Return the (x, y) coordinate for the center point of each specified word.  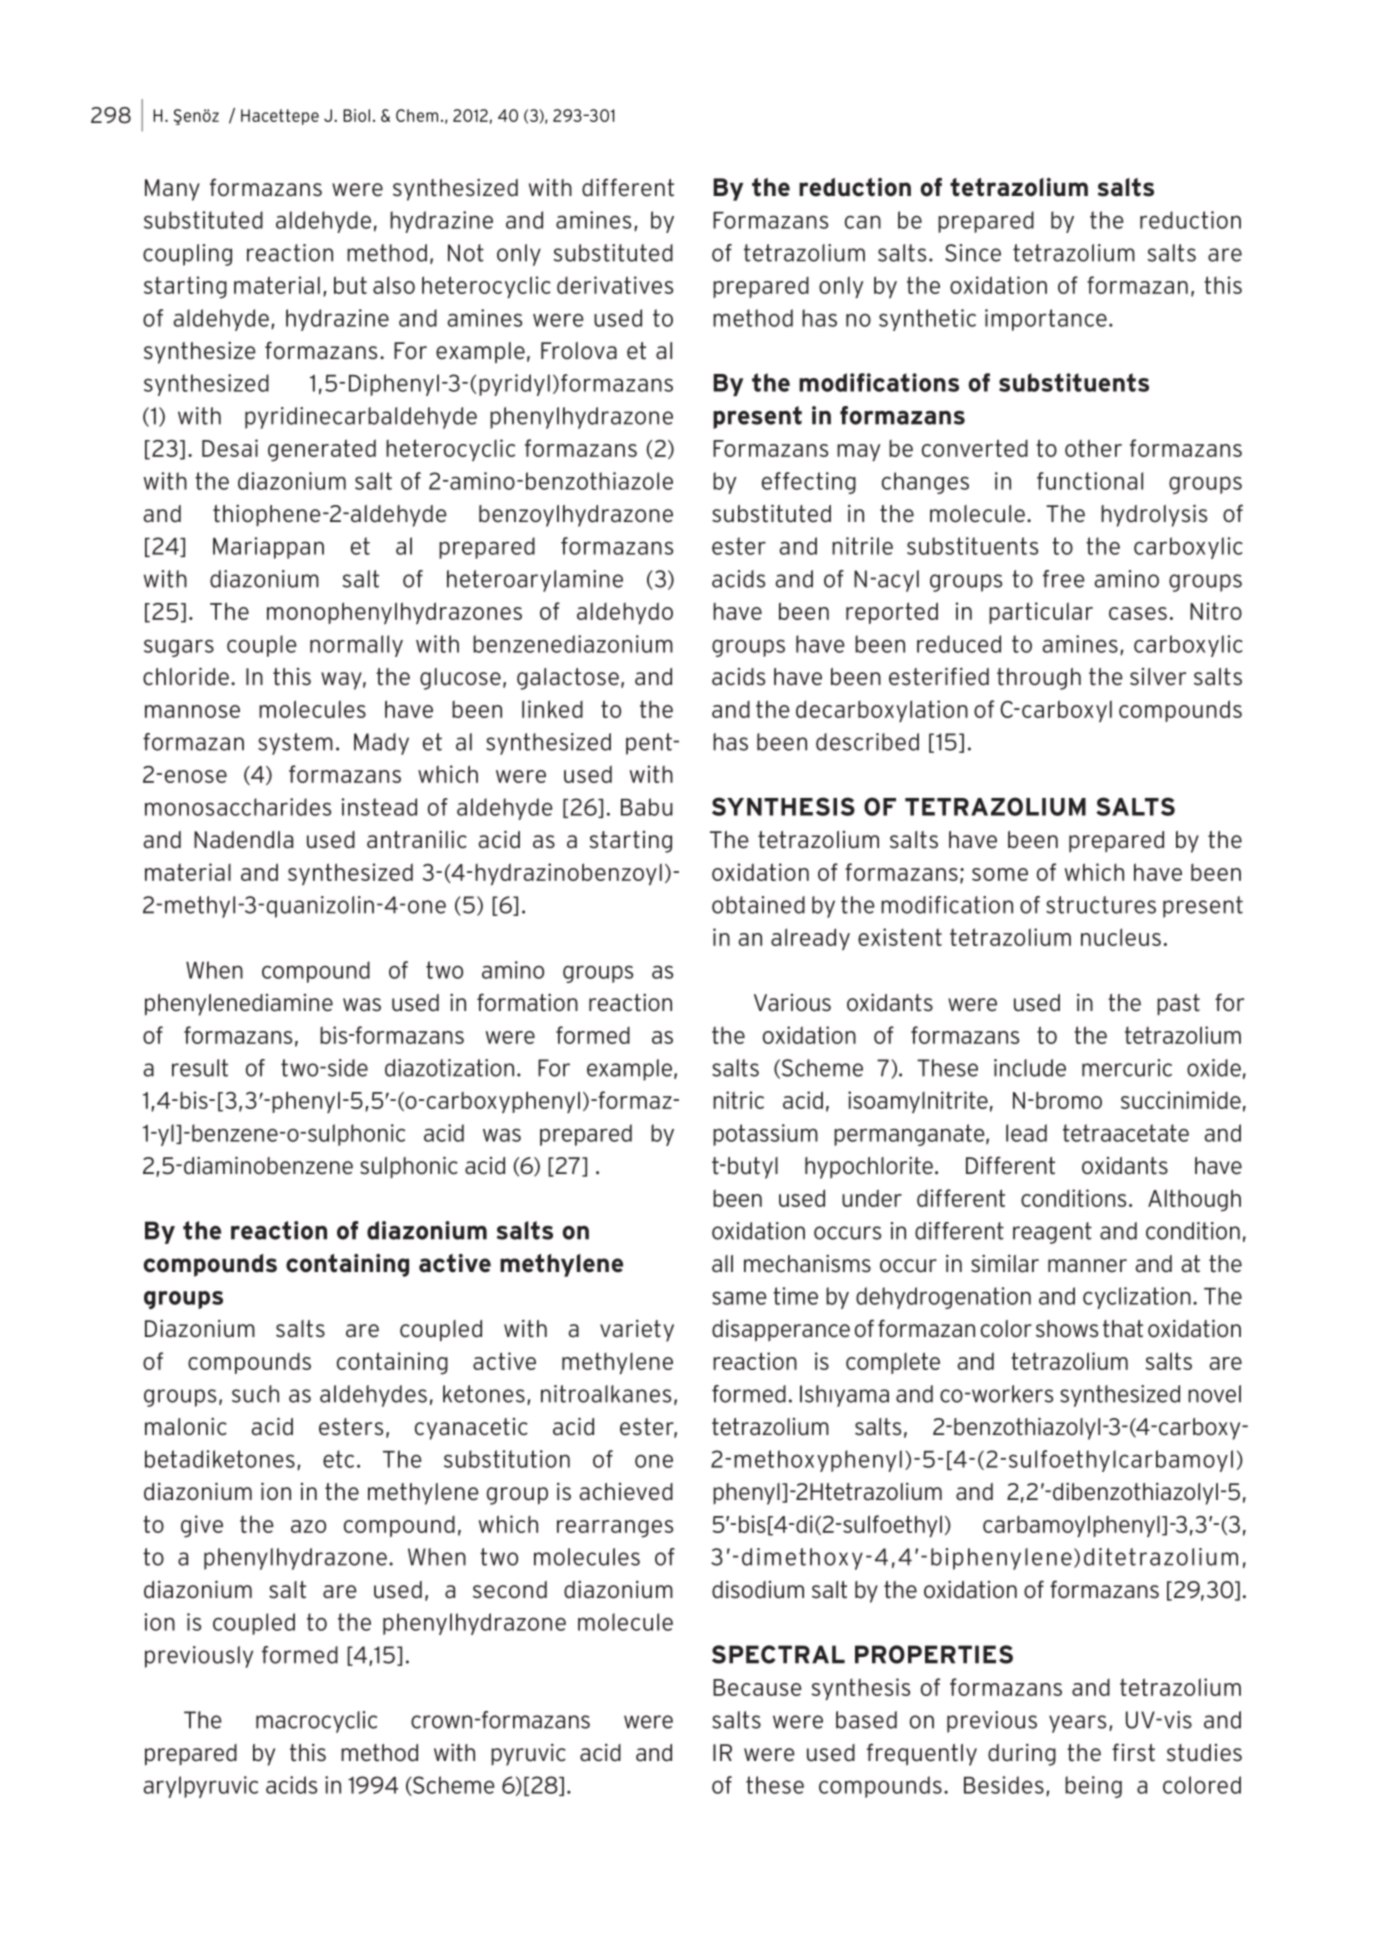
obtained (758, 905)
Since (973, 253)
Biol (356, 115)
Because (757, 1687)
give (202, 1526)
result (200, 1068)
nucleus (1121, 937)
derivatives (615, 285)
